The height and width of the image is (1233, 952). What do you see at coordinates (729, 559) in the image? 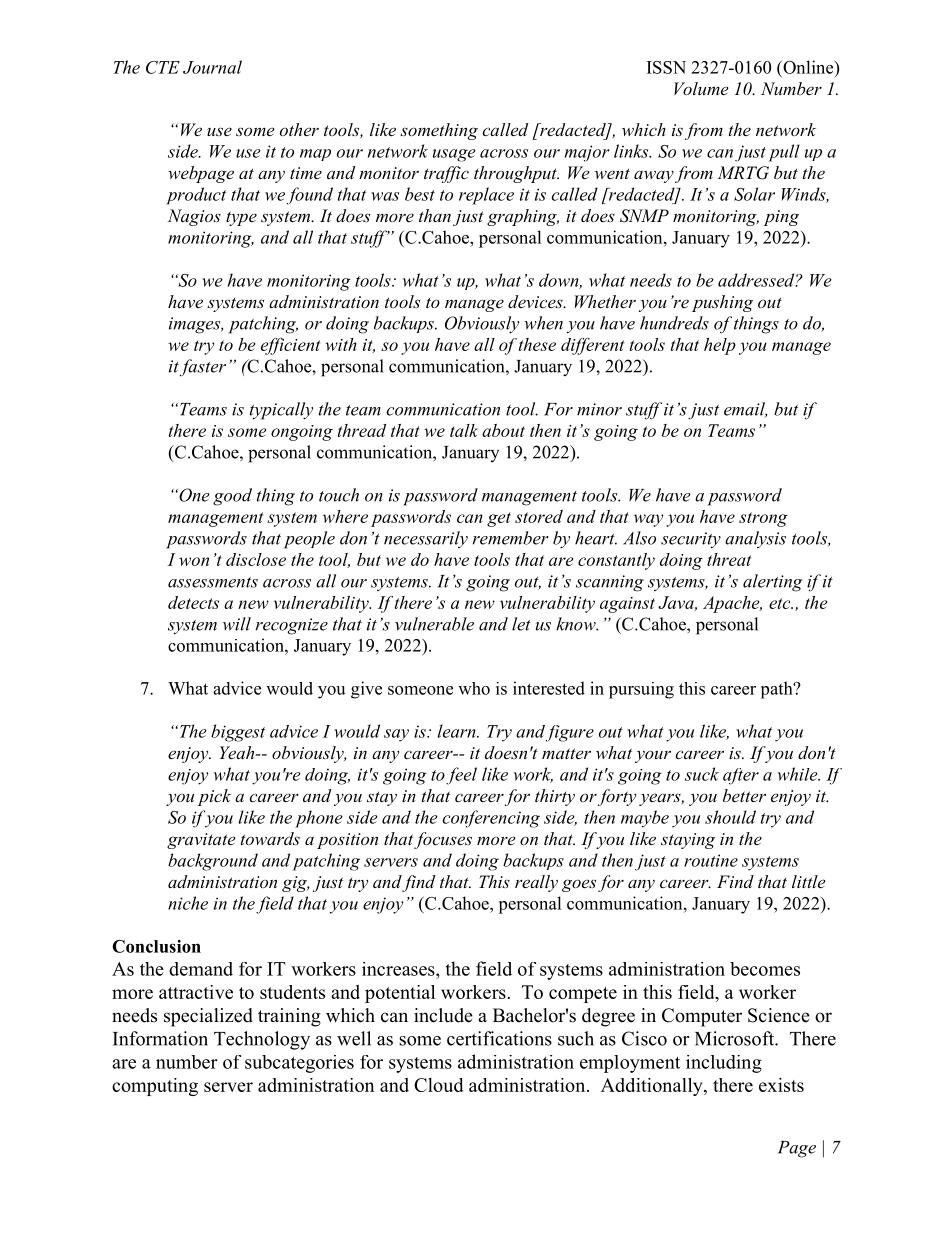
I see `threat` at bounding box center [729, 559].
